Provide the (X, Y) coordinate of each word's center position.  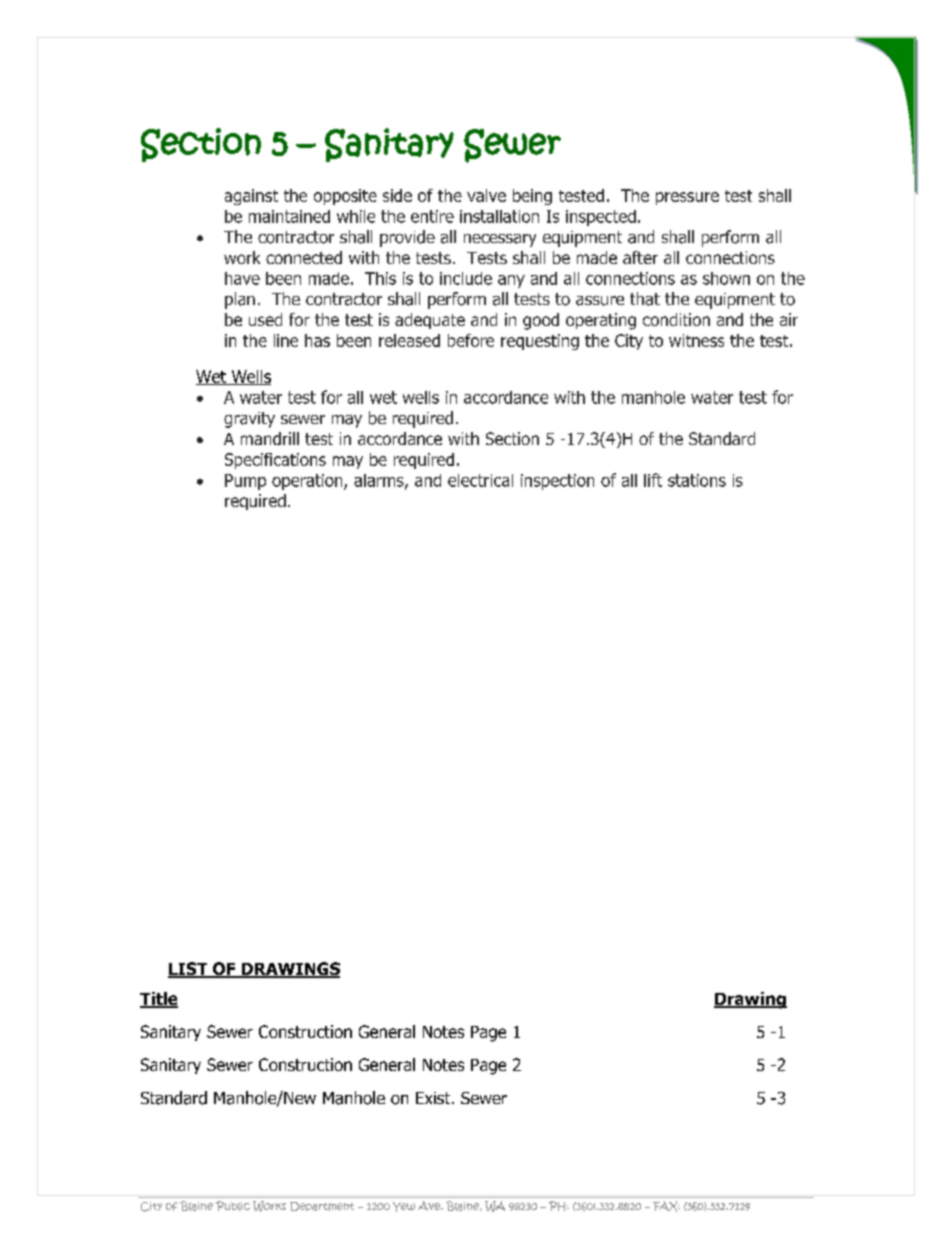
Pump (245, 482)
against (251, 197)
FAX (666, 1206)
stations (697, 480)
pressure (687, 198)
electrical (480, 480)
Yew (404, 1207)
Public (233, 1206)
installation (499, 216)
